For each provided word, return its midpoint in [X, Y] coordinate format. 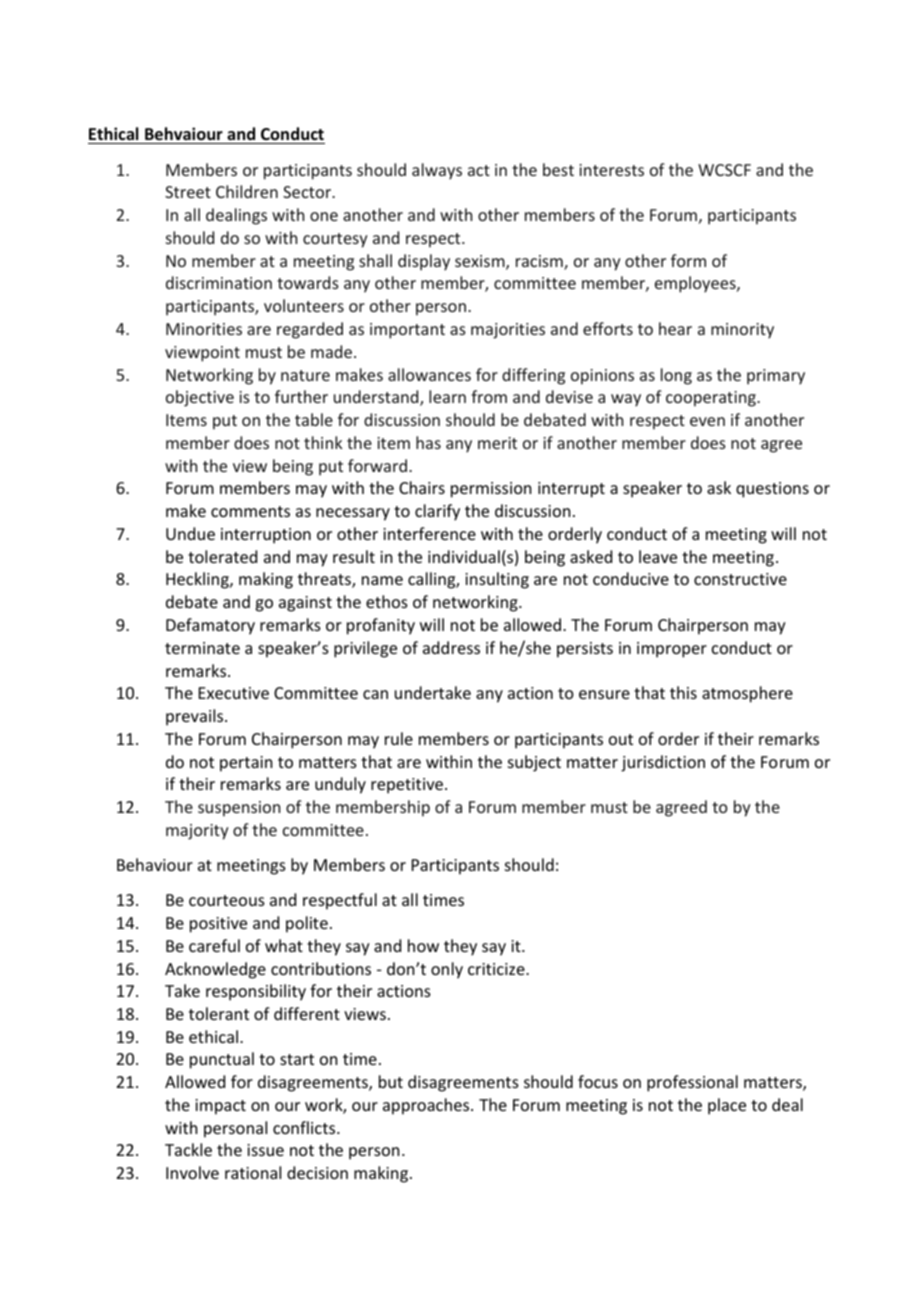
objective [200, 398]
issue [265, 1150]
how [423, 945]
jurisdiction [663, 763]
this [683, 692]
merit [497, 443]
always [437, 171]
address [451, 647]
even [707, 421]
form [688, 260]
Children [247, 191]
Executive [234, 693]
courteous [227, 900]
